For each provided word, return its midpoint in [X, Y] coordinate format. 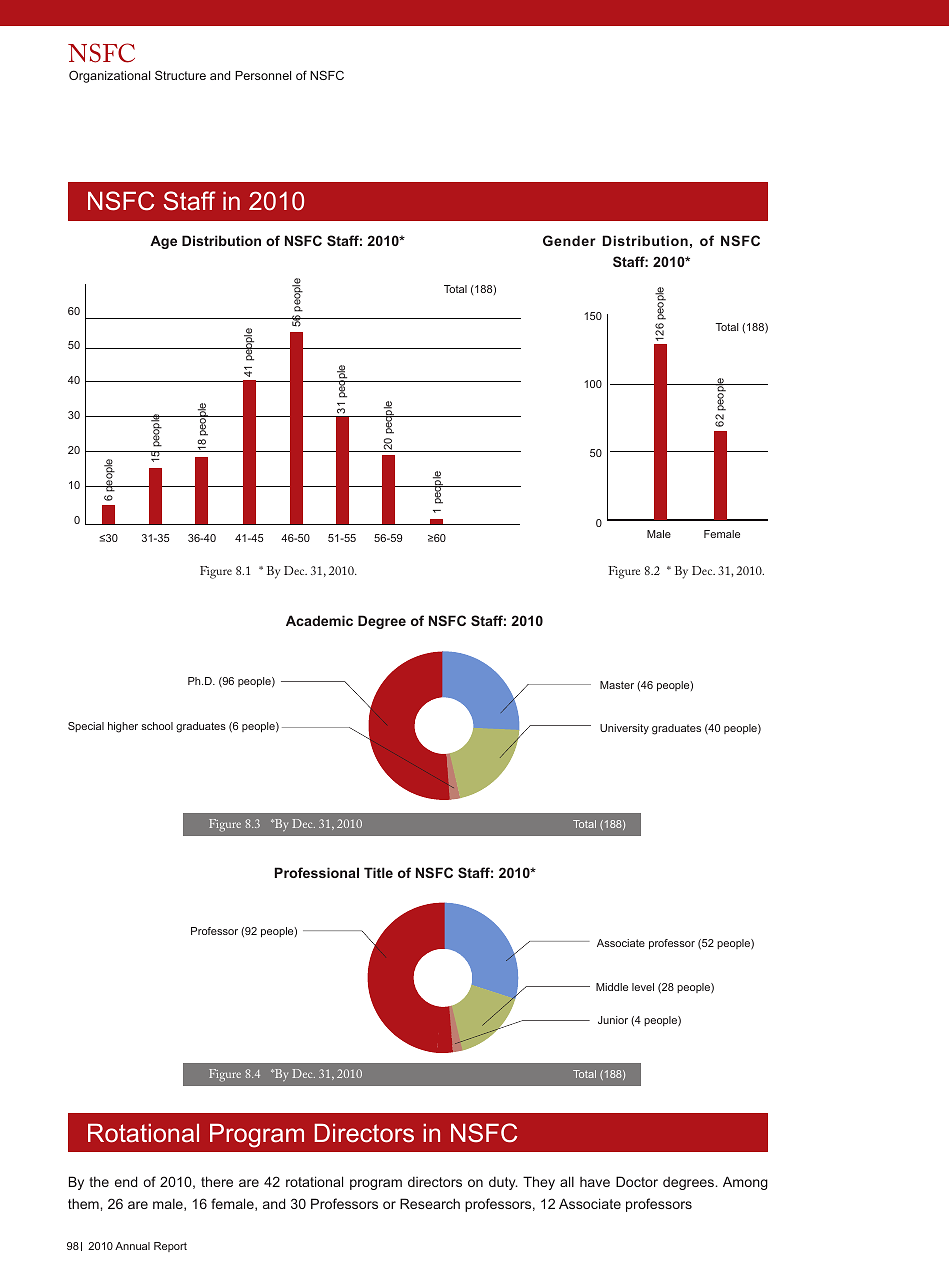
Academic [319, 620]
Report [170, 1247]
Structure [180, 75]
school [157, 726]
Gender [569, 240]
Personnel [263, 75]
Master [617, 685]
